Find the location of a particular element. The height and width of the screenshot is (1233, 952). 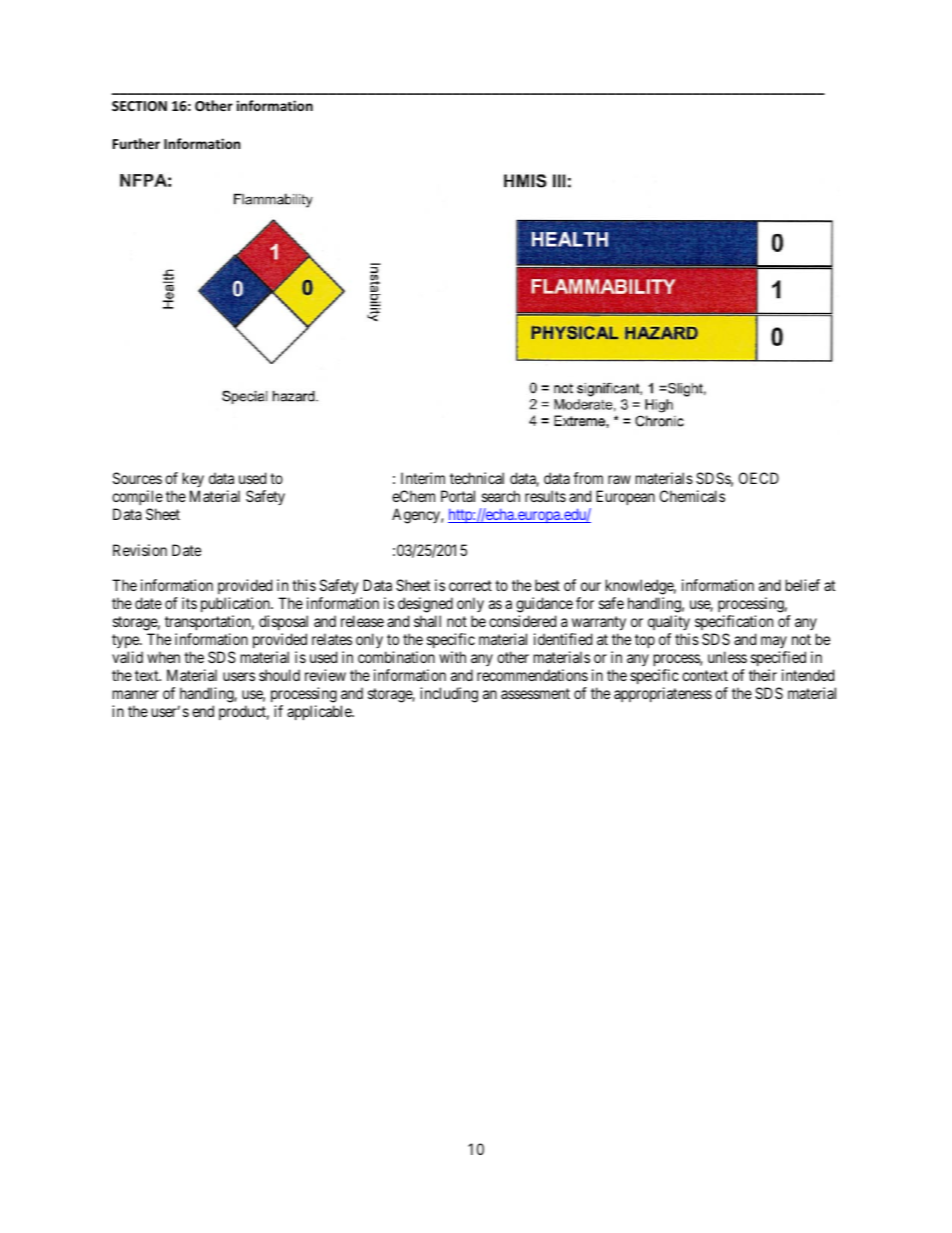

Further is located at coordinates (136, 143).
